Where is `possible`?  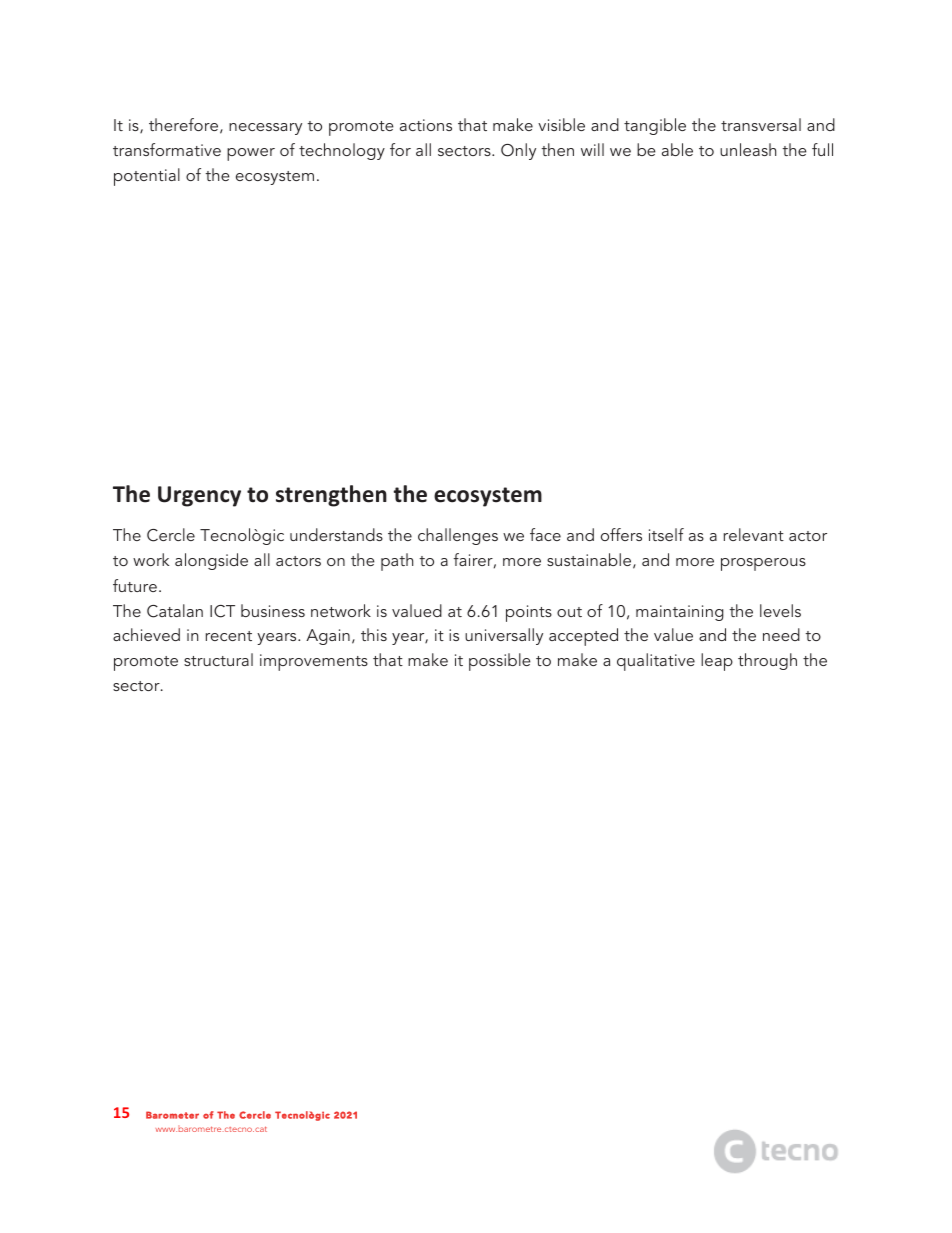 possible is located at coordinates (500, 662).
